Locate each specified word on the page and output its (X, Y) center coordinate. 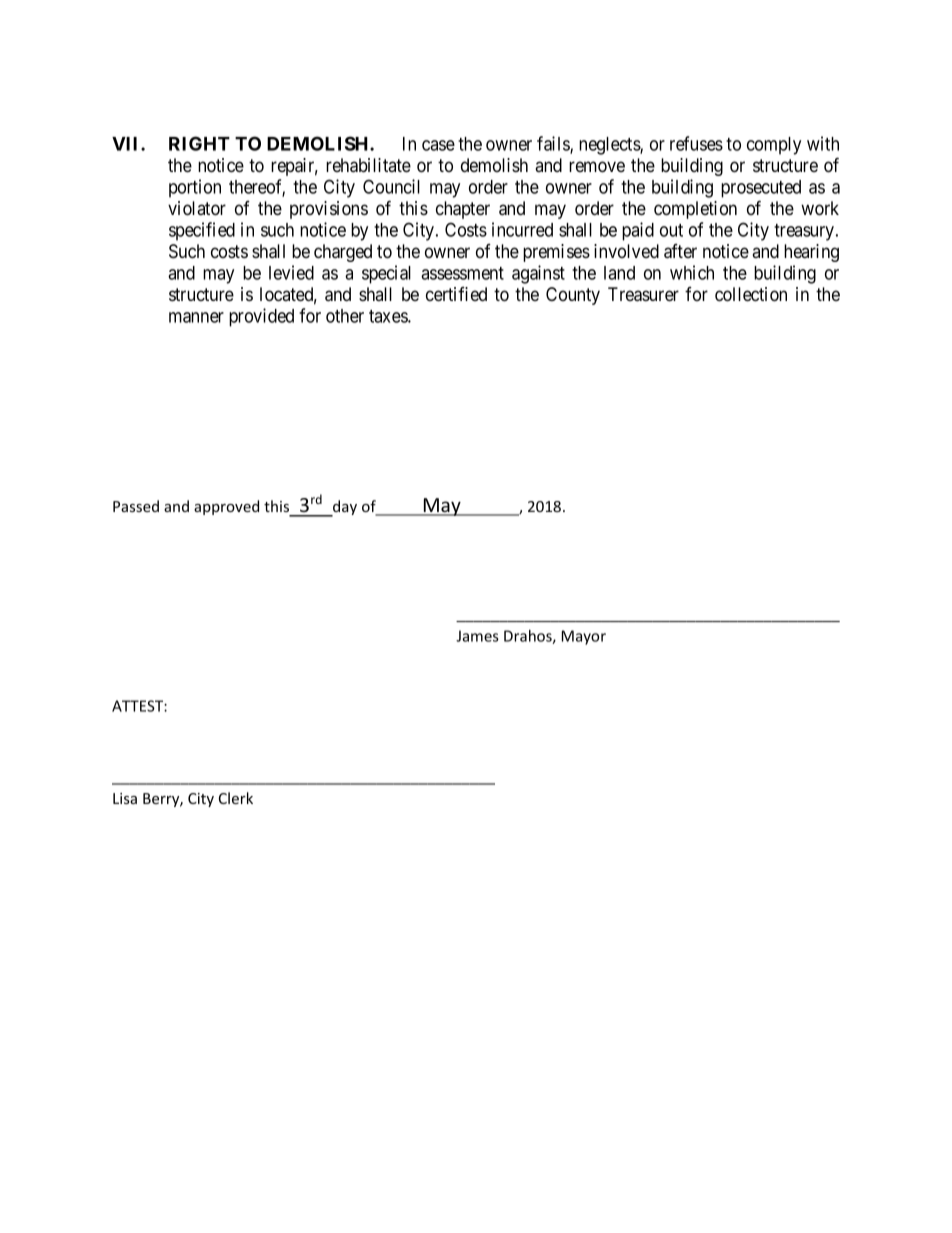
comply (774, 146)
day (344, 508)
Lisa (125, 798)
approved (226, 507)
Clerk (236, 798)
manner (196, 317)
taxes (389, 316)
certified (456, 294)
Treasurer (643, 294)
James (477, 636)
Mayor (584, 637)
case (438, 145)
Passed (136, 506)
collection (751, 294)
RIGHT (199, 143)
